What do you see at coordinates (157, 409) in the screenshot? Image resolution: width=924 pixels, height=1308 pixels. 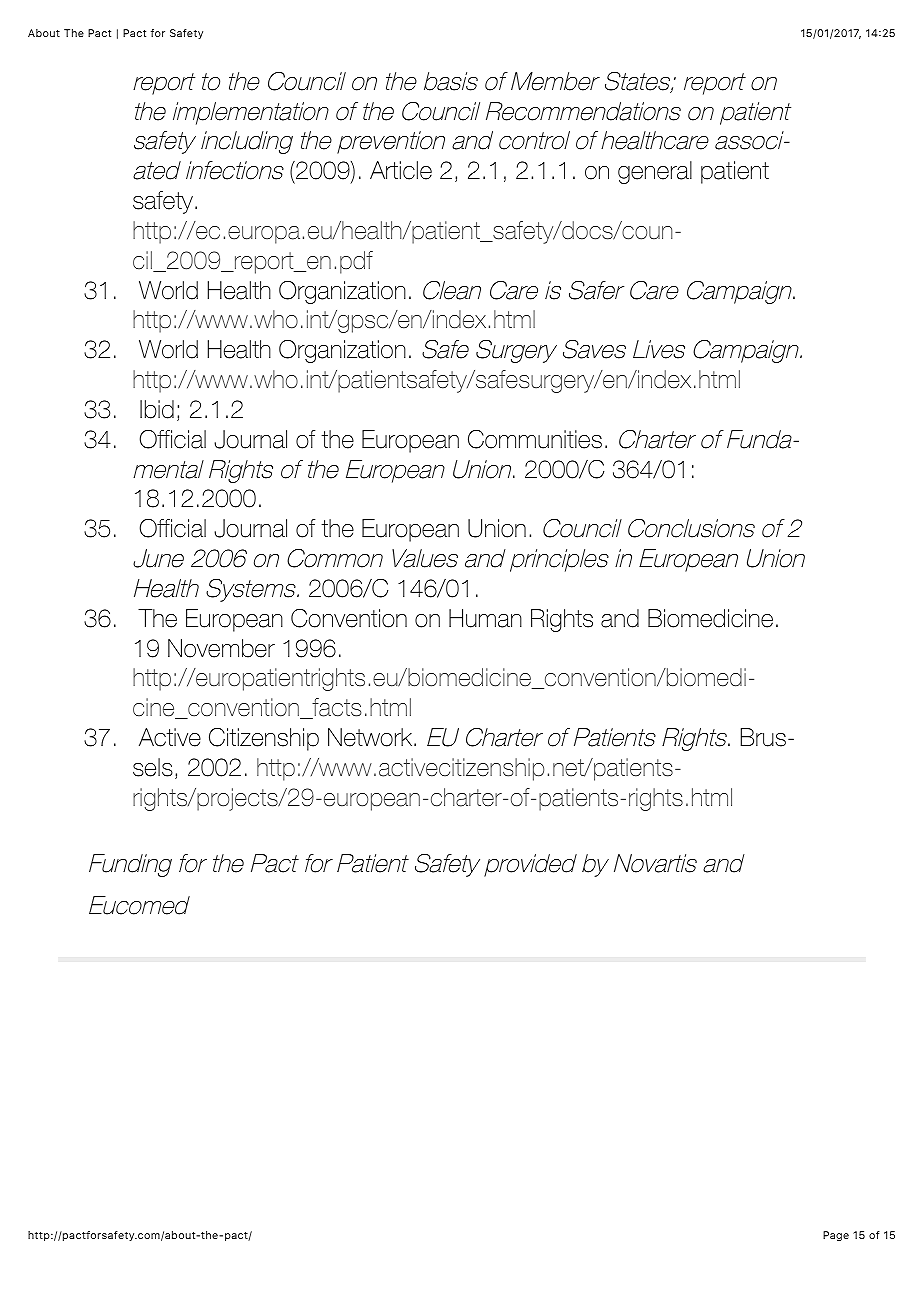 I see `Ibid` at bounding box center [157, 409].
